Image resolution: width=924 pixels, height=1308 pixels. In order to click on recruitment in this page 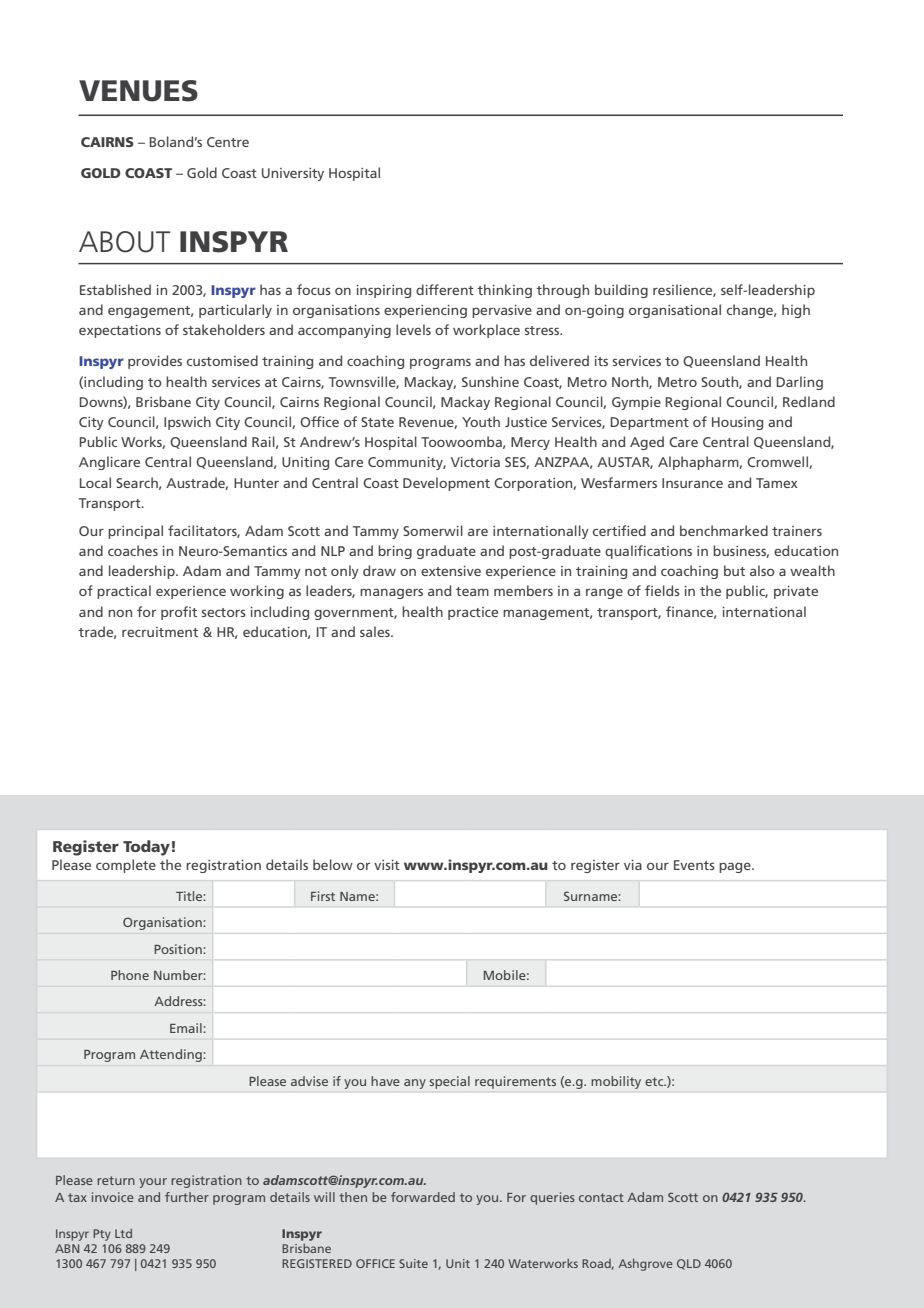, I will do `click(160, 632)`.
